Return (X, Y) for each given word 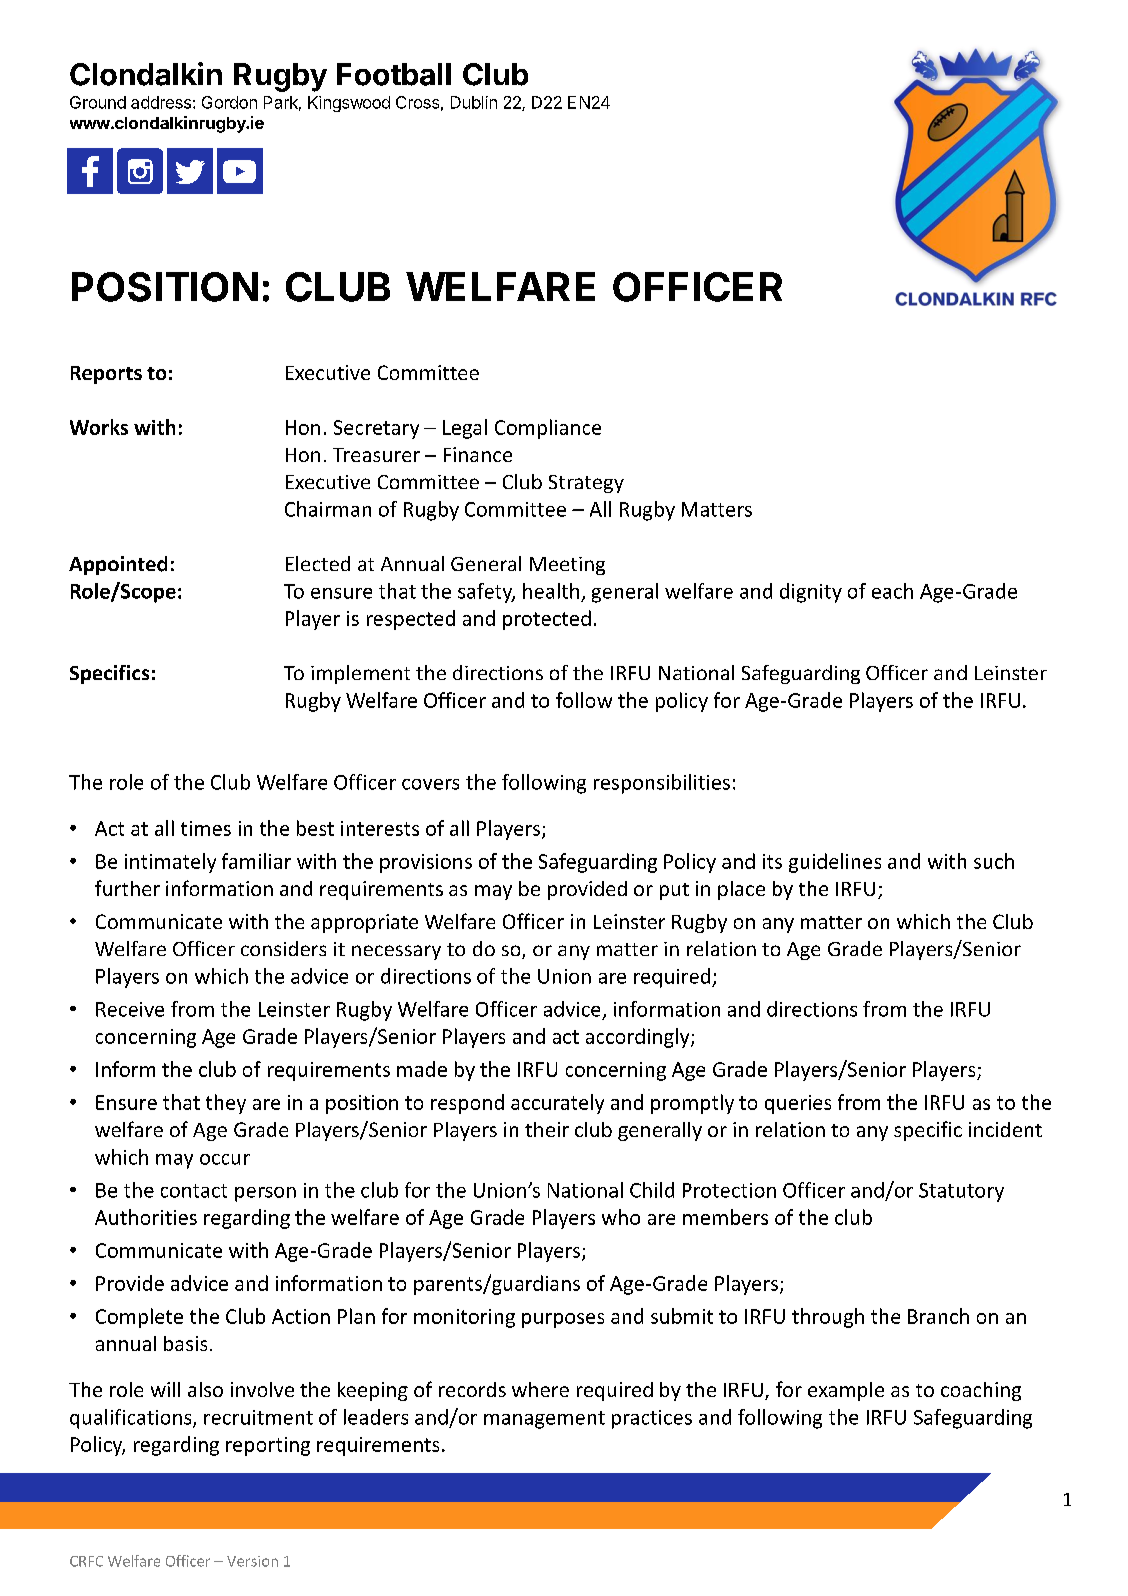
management (544, 1420)
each (892, 591)
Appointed (118, 565)
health (551, 591)
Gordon (229, 102)
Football (394, 74)
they (226, 1104)
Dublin (474, 102)
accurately (557, 1104)
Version (252, 1561)
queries (798, 1104)
